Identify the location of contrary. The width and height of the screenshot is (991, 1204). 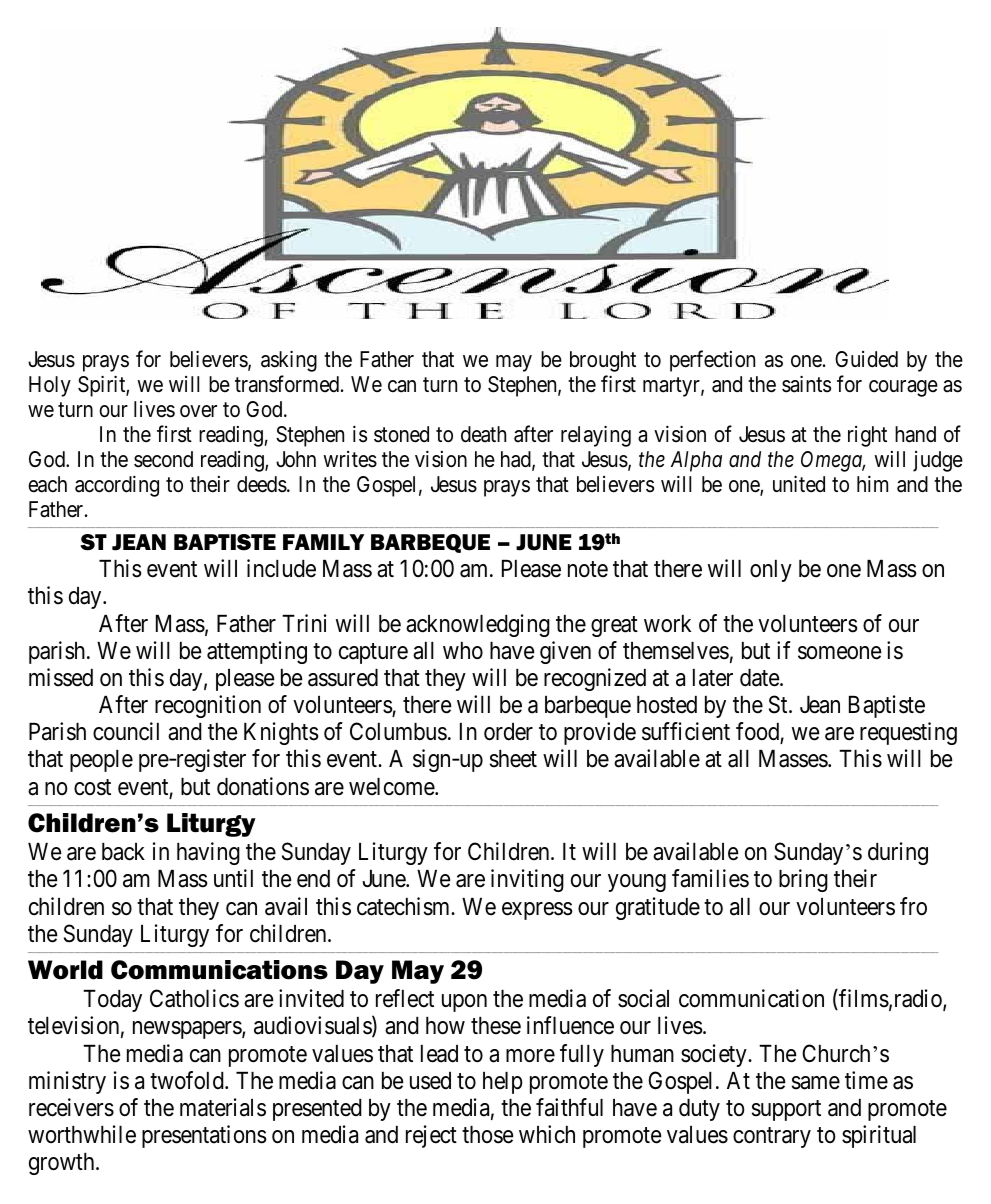
(772, 1137).
